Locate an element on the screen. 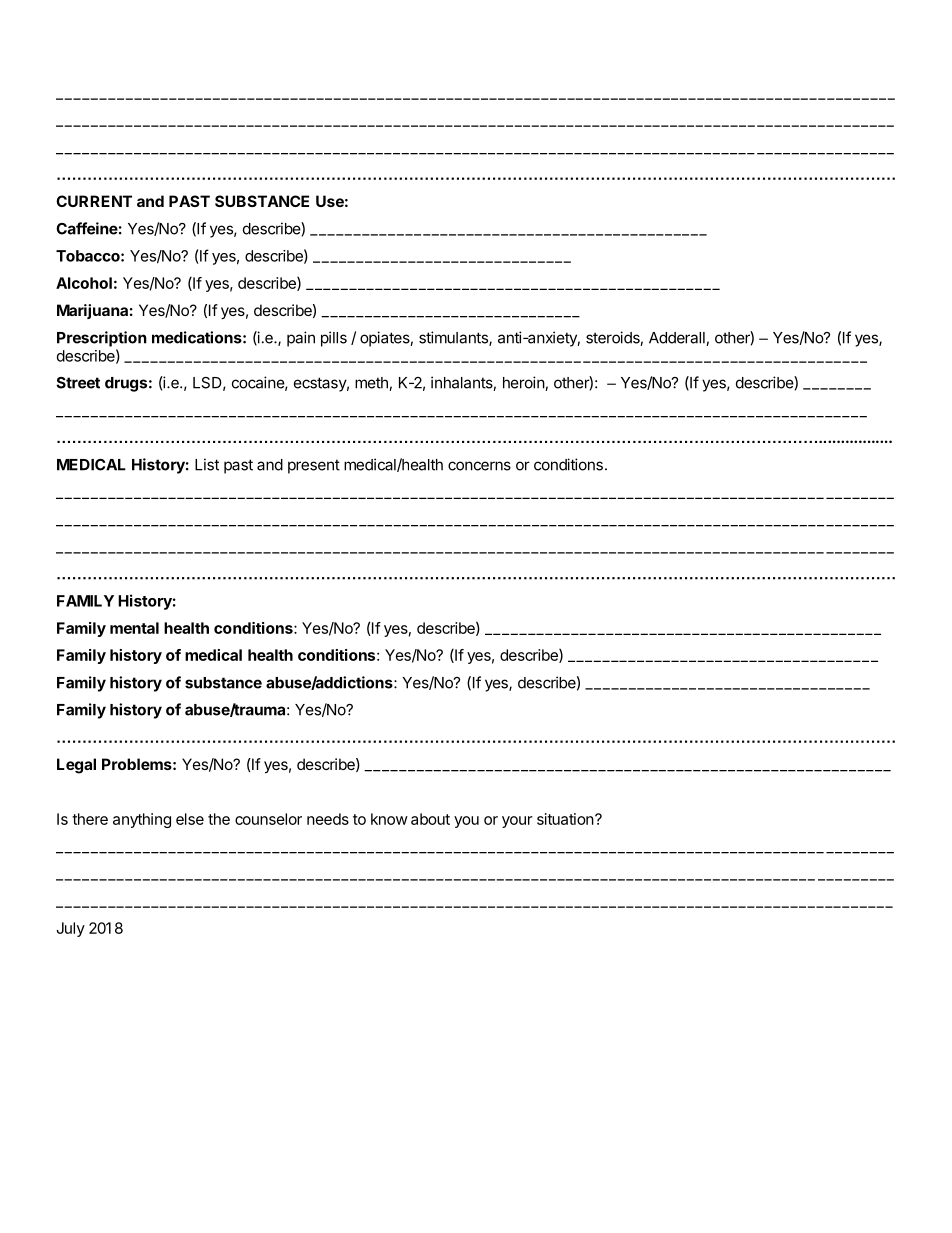 This screenshot has width=952, height=1233. mental is located at coordinates (134, 628).
